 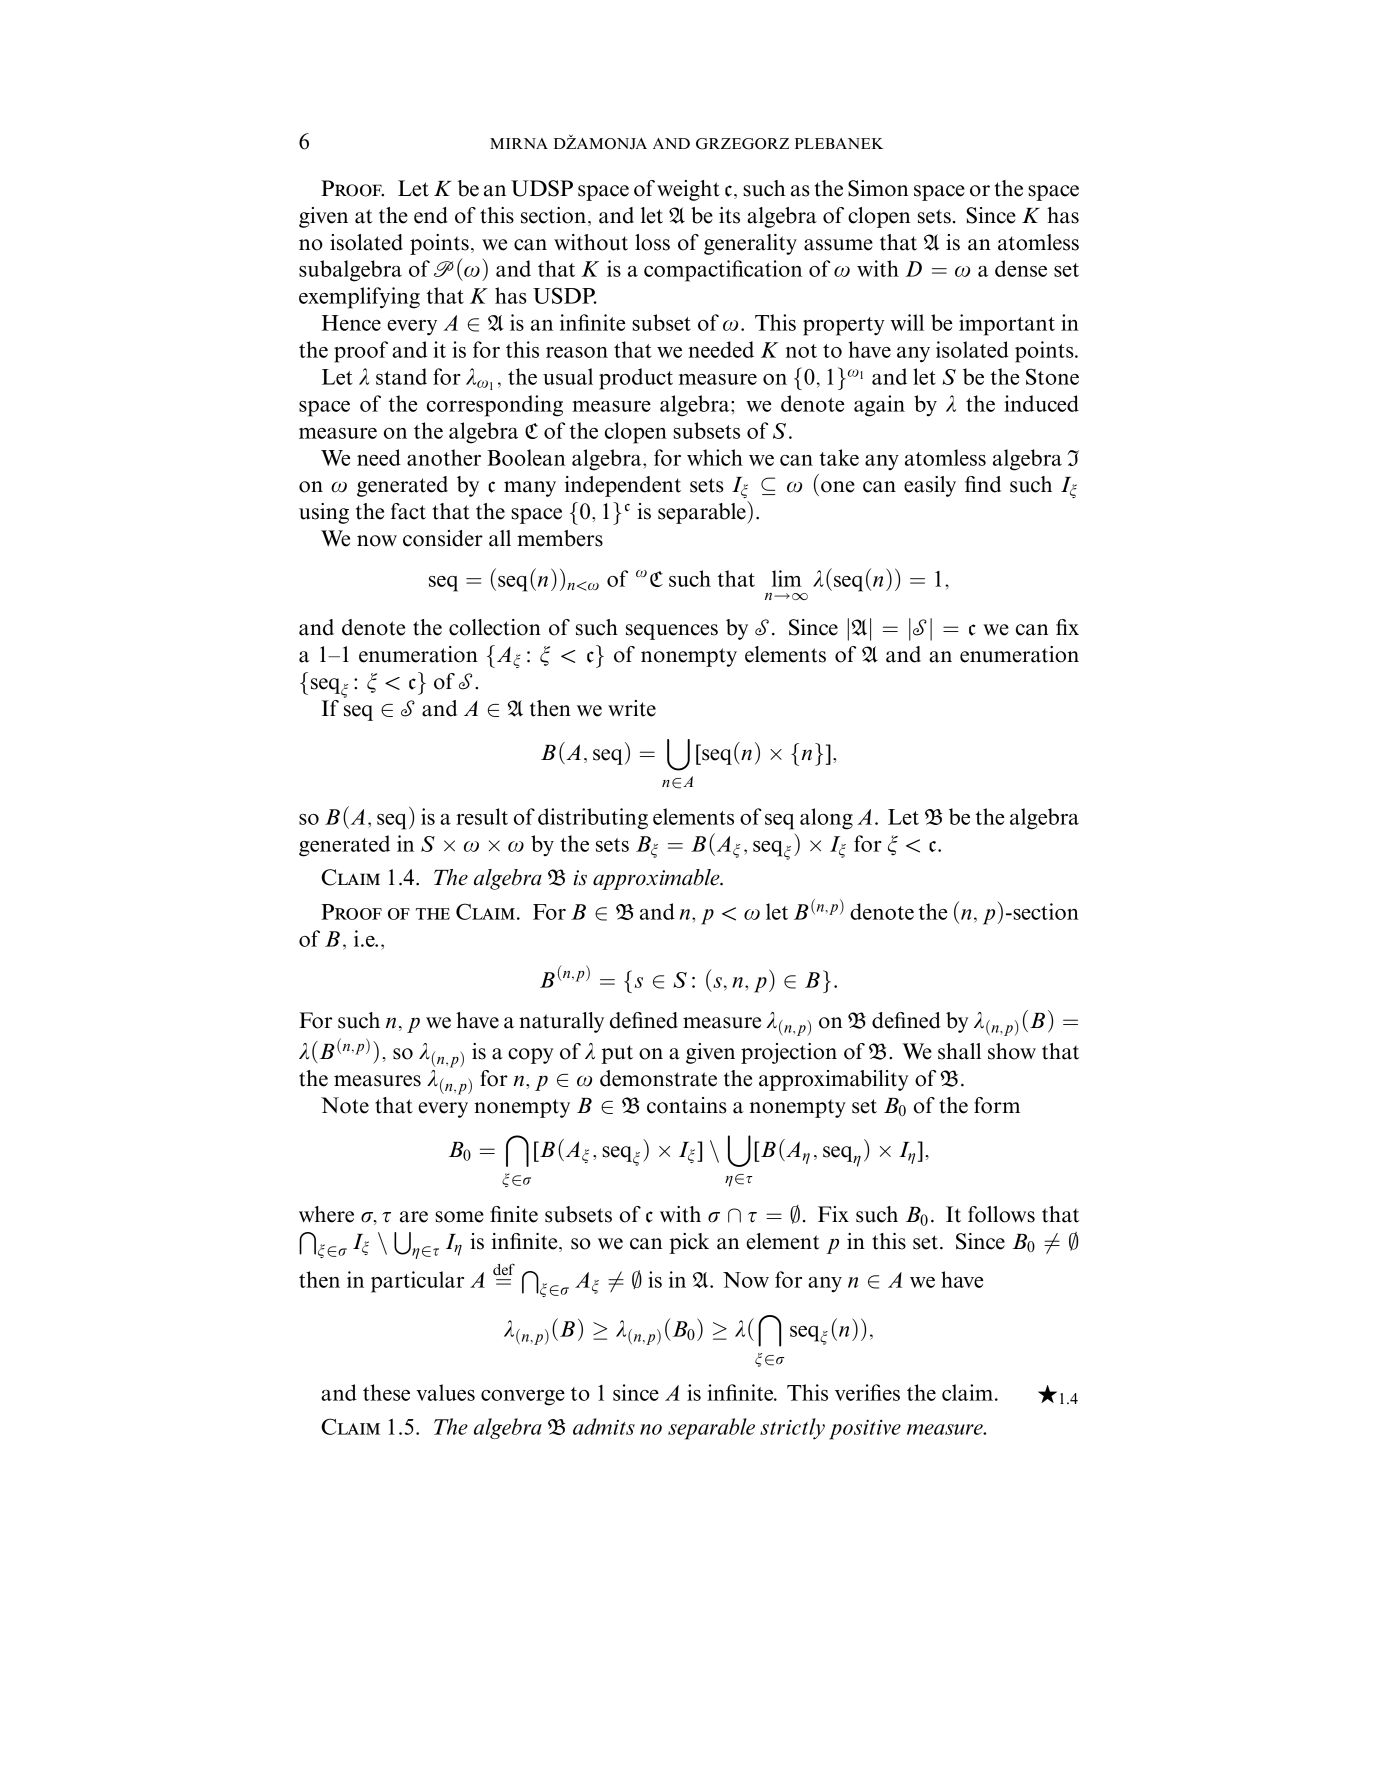 I want to click on GRZEGORZ, so click(x=742, y=144).
